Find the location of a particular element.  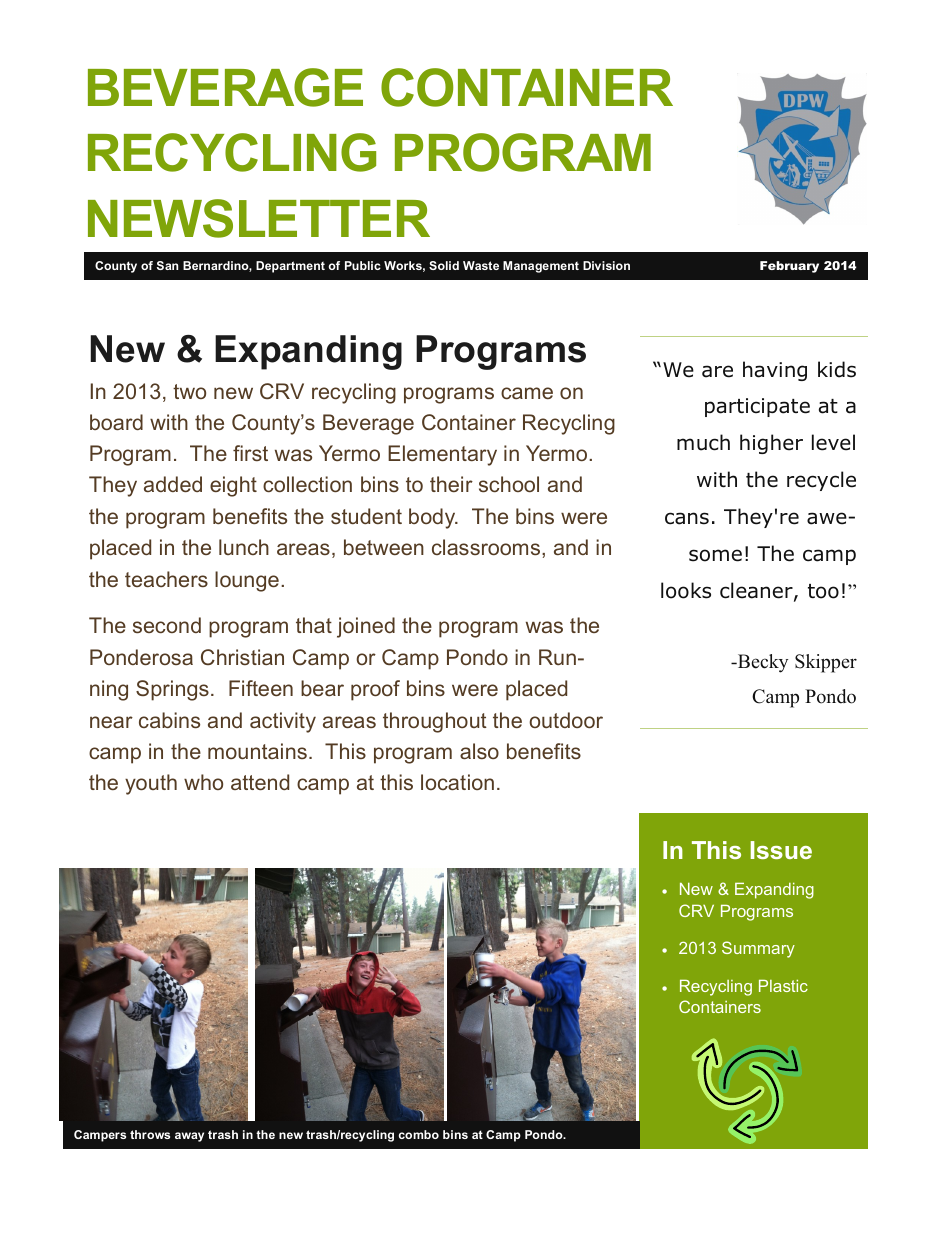

Waste is located at coordinates (481, 265).
